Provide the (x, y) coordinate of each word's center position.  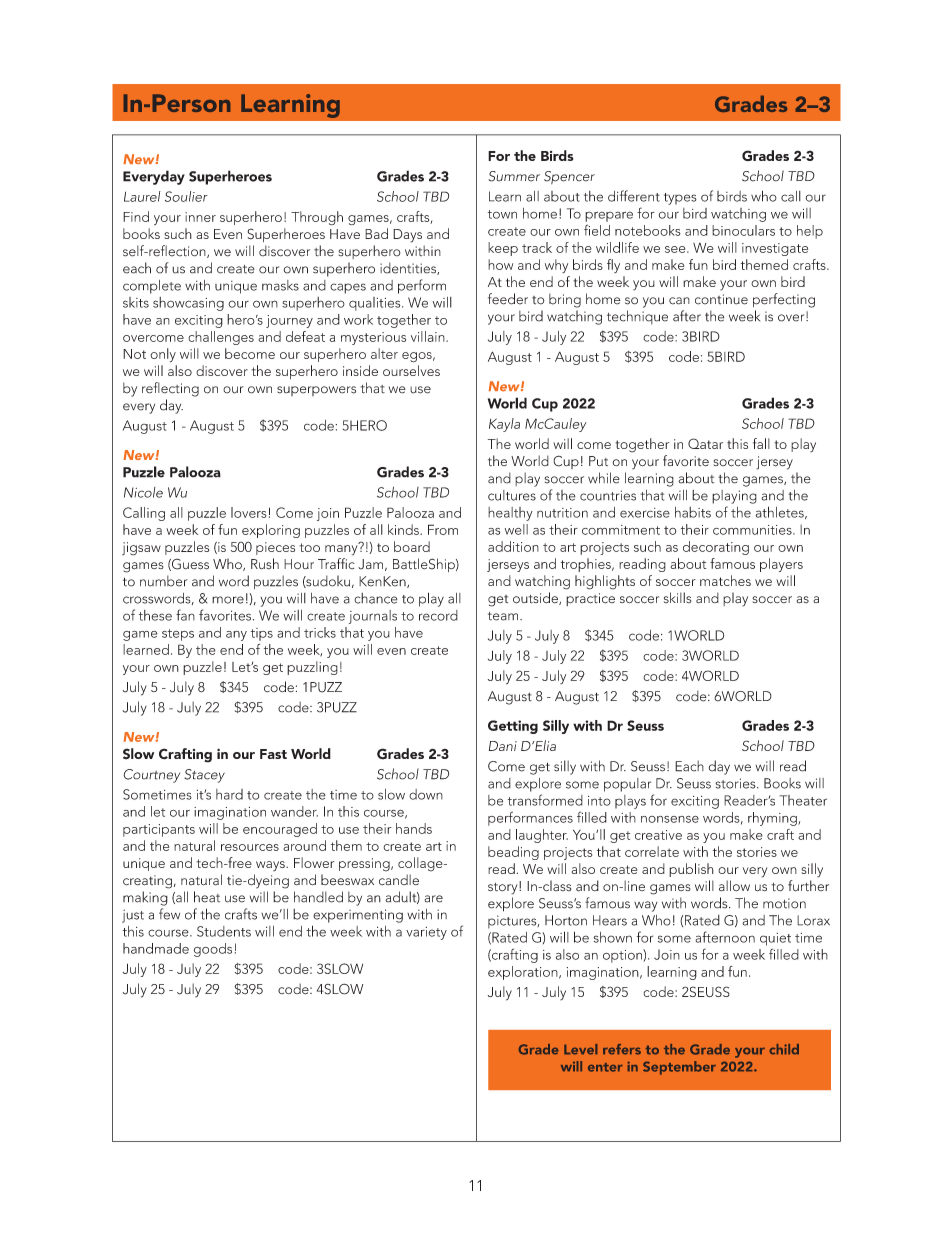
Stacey (204, 776)
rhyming (773, 819)
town (502, 214)
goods (213, 950)
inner (200, 217)
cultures (512, 495)
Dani (503, 746)
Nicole (143, 492)
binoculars (743, 230)
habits (693, 512)
